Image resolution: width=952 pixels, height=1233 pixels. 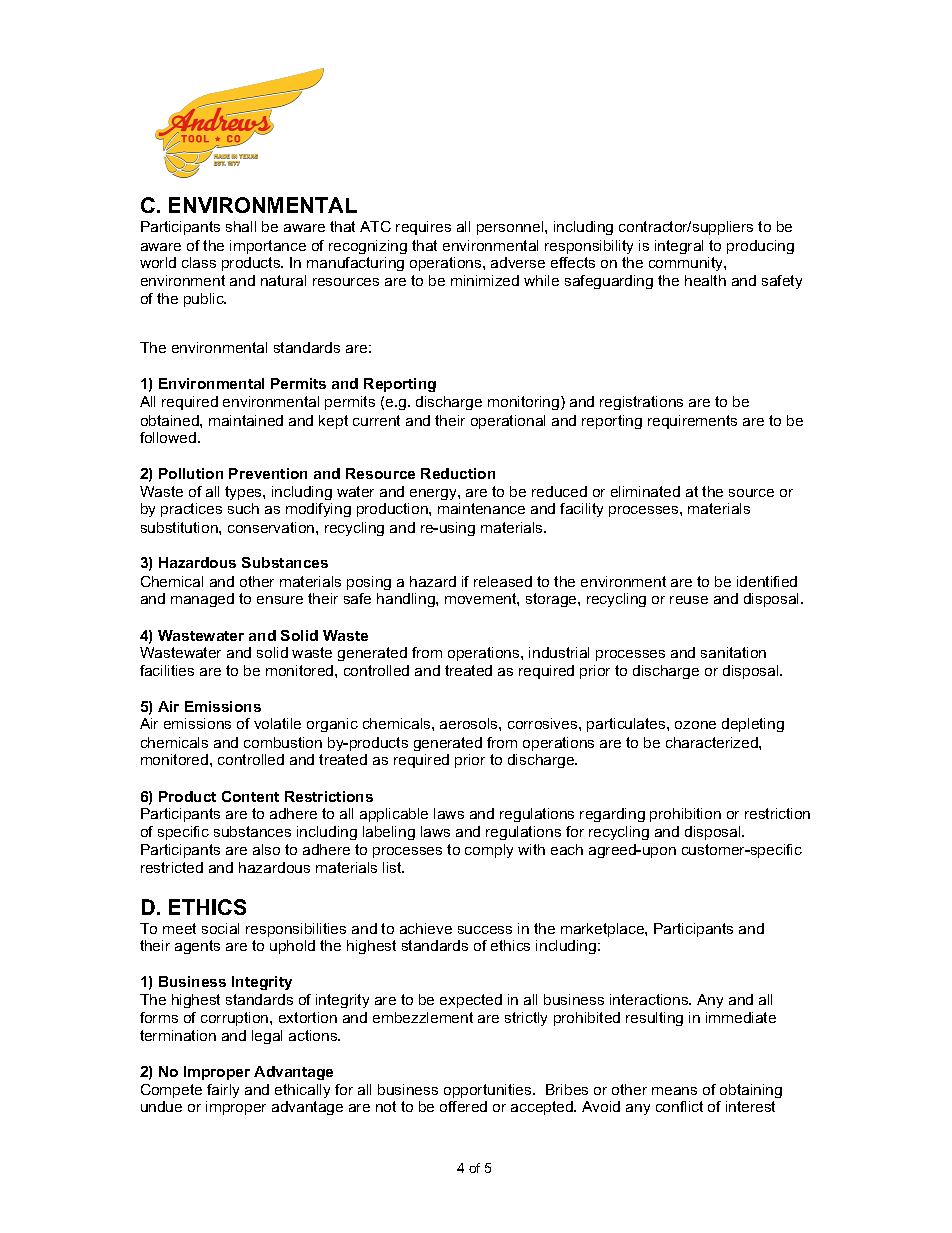 What do you see at coordinates (733, 652) in the screenshot?
I see `sanitation` at bounding box center [733, 652].
